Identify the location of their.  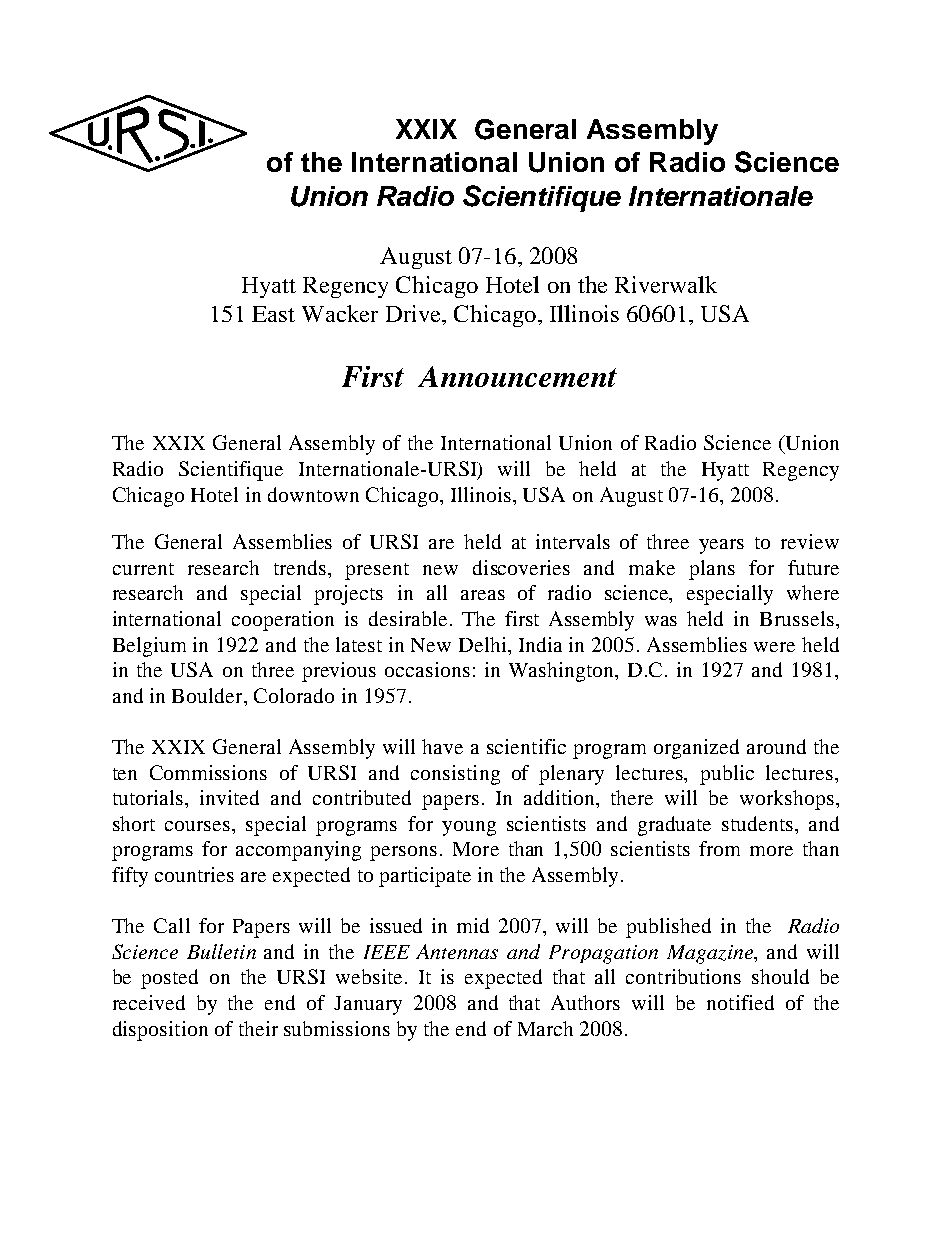
(258, 1028).
